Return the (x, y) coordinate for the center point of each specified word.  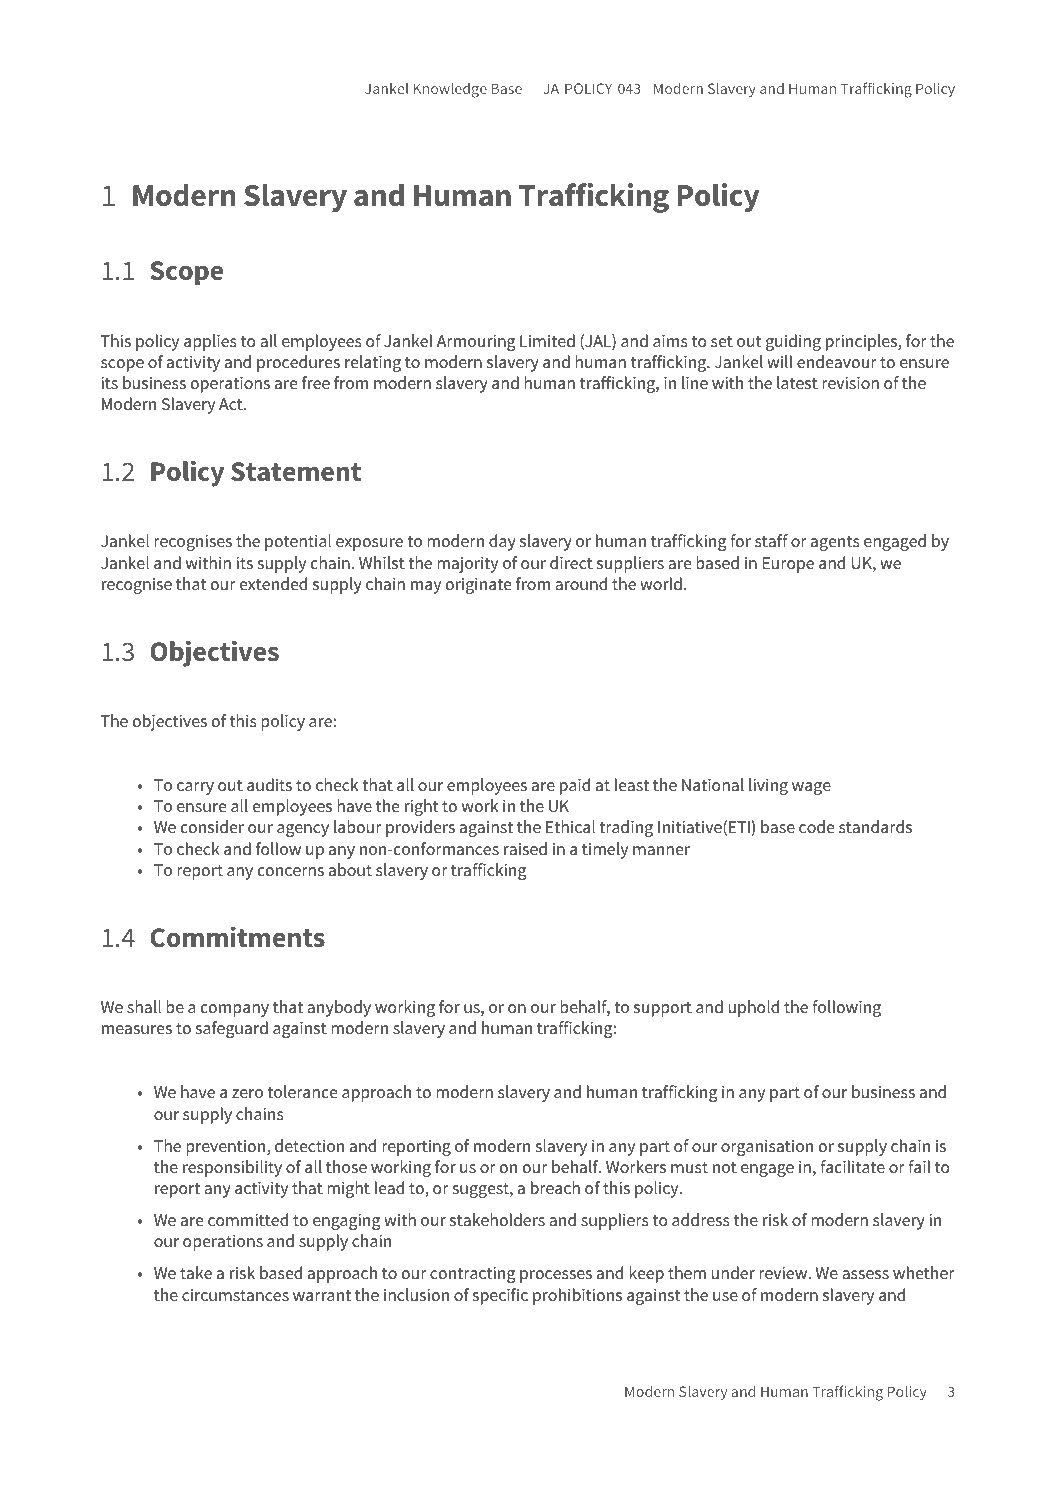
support (663, 1009)
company (235, 1010)
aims (670, 340)
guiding (793, 342)
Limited (547, 341)
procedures (298, 363)
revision (850, 383)
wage (811, 788)
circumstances (235, 1295)
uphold (754, 1008)
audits (269, 784)
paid (575, 786)
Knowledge (450, 90)
